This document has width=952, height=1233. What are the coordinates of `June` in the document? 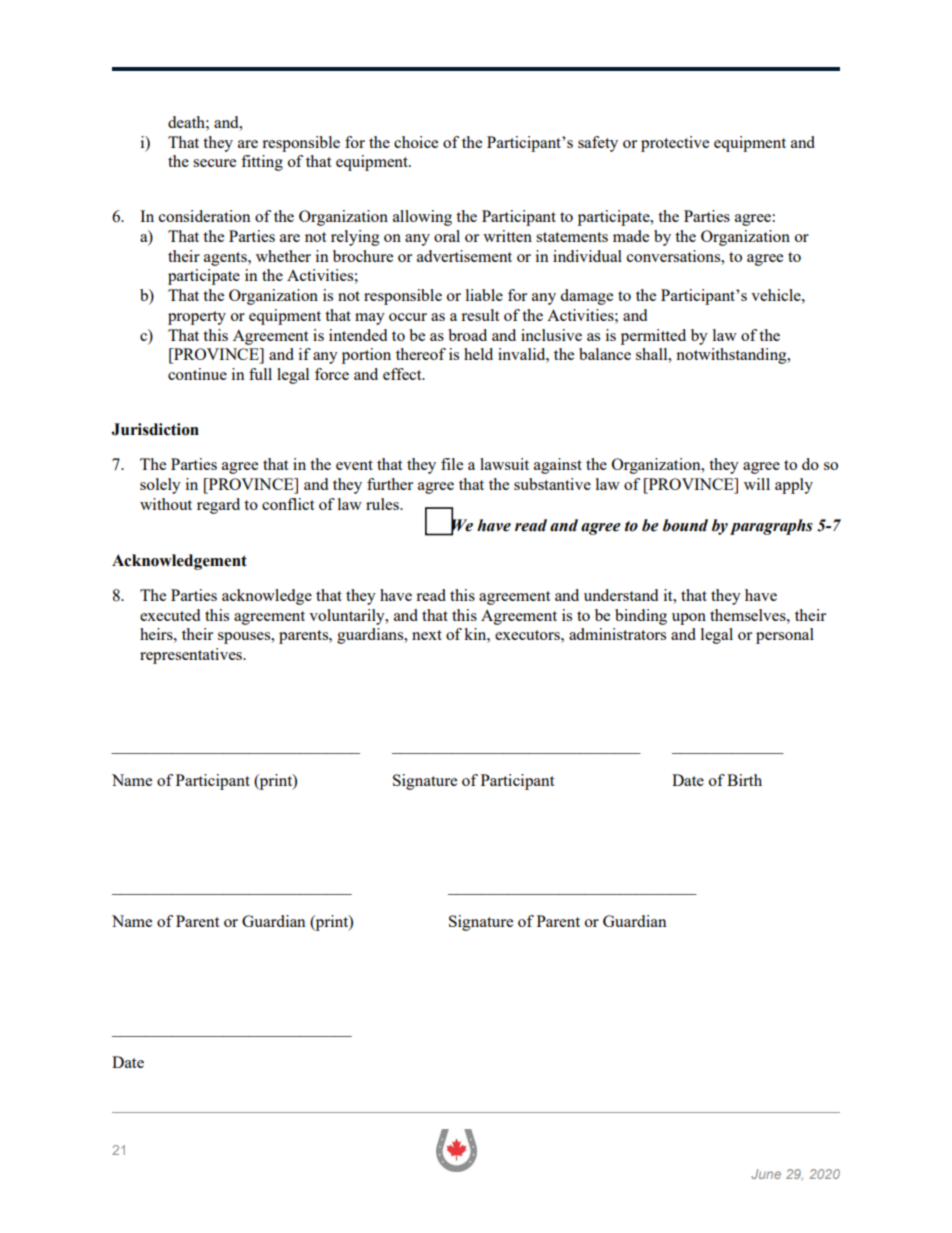 It's located at (766, 1174).
